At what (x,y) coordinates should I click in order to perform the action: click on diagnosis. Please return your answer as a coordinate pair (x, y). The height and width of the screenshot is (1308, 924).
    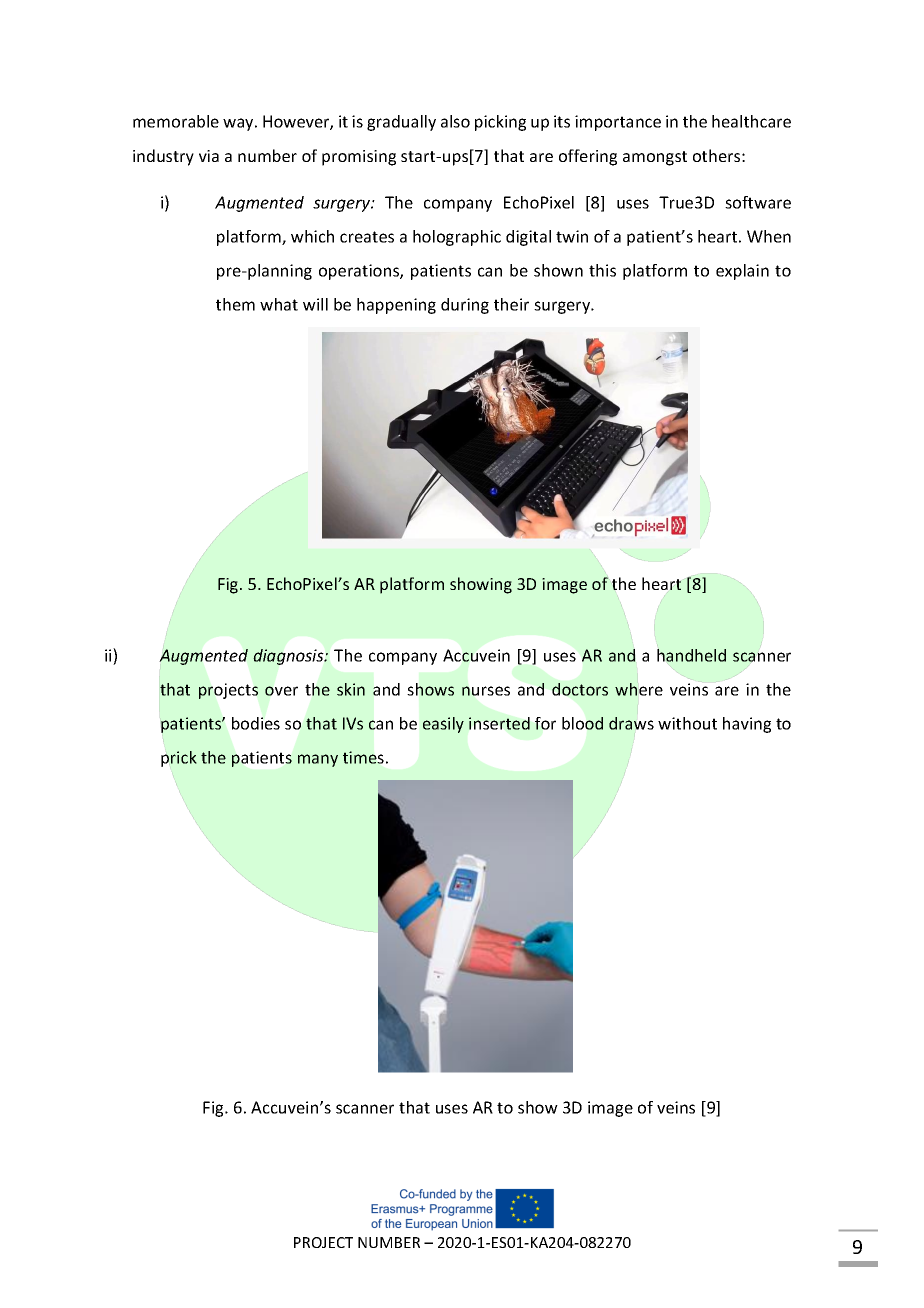
    Looking at the image, I should click on (289, 657).
